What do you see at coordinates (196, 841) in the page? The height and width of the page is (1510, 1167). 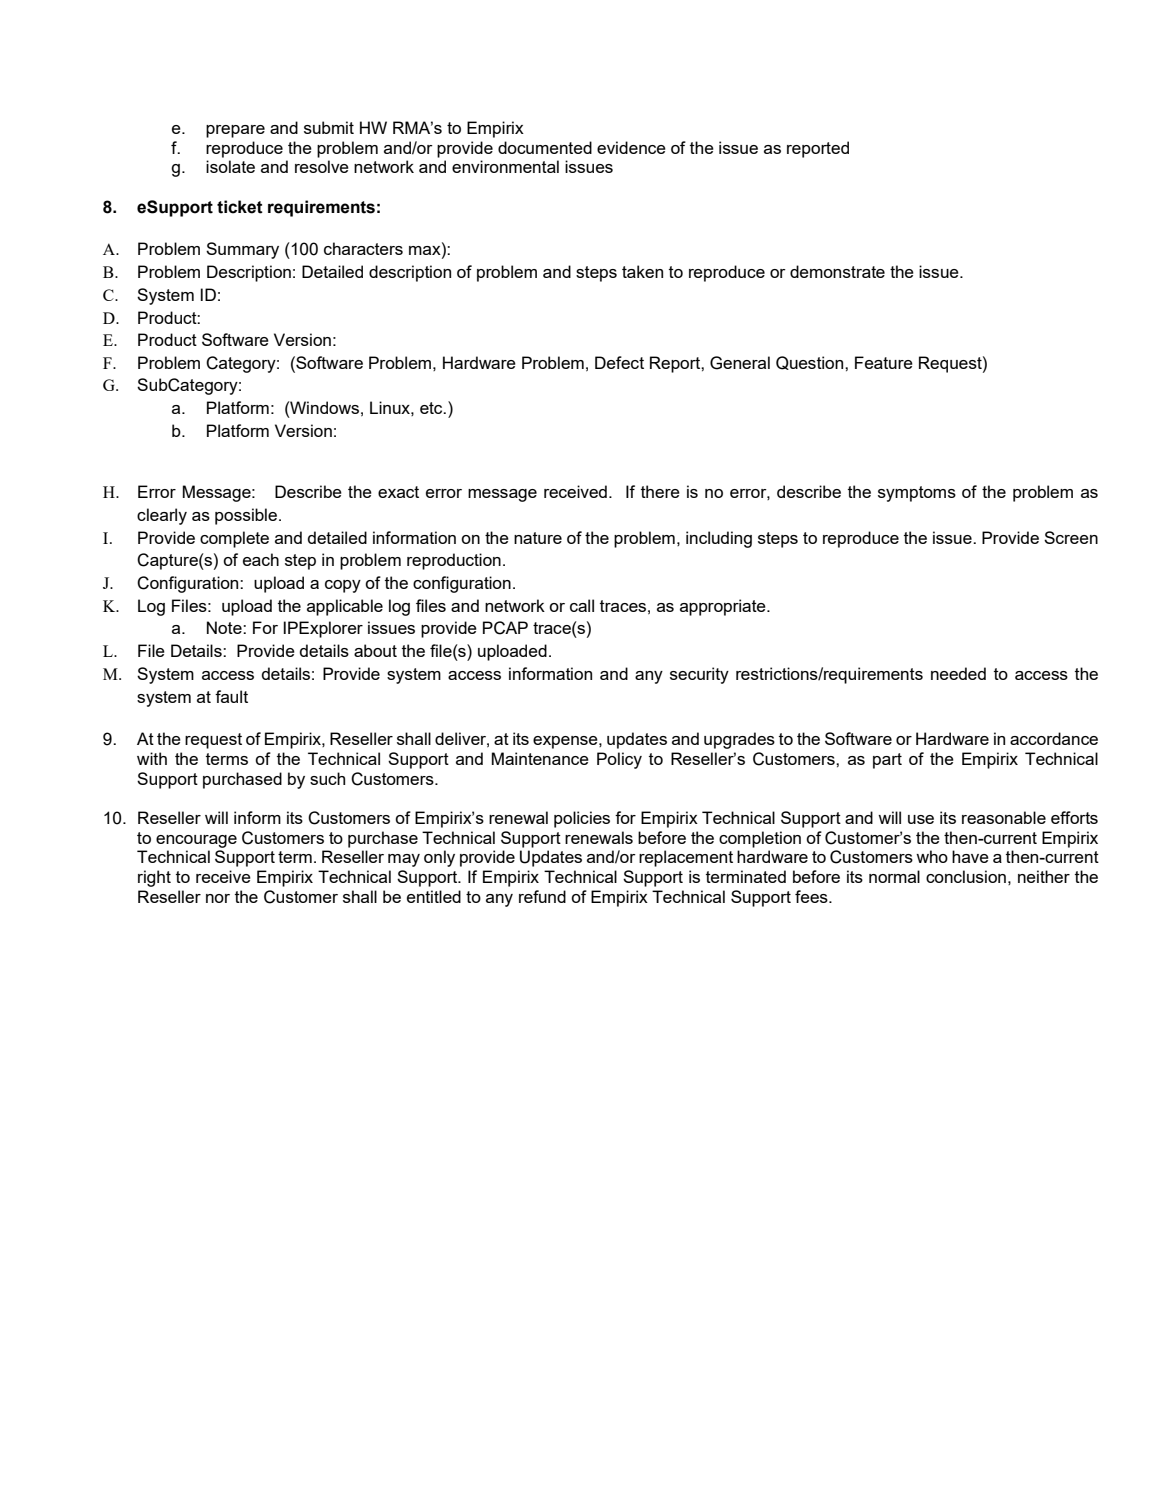 I see `encourage` at bounding box center [196, 841].
